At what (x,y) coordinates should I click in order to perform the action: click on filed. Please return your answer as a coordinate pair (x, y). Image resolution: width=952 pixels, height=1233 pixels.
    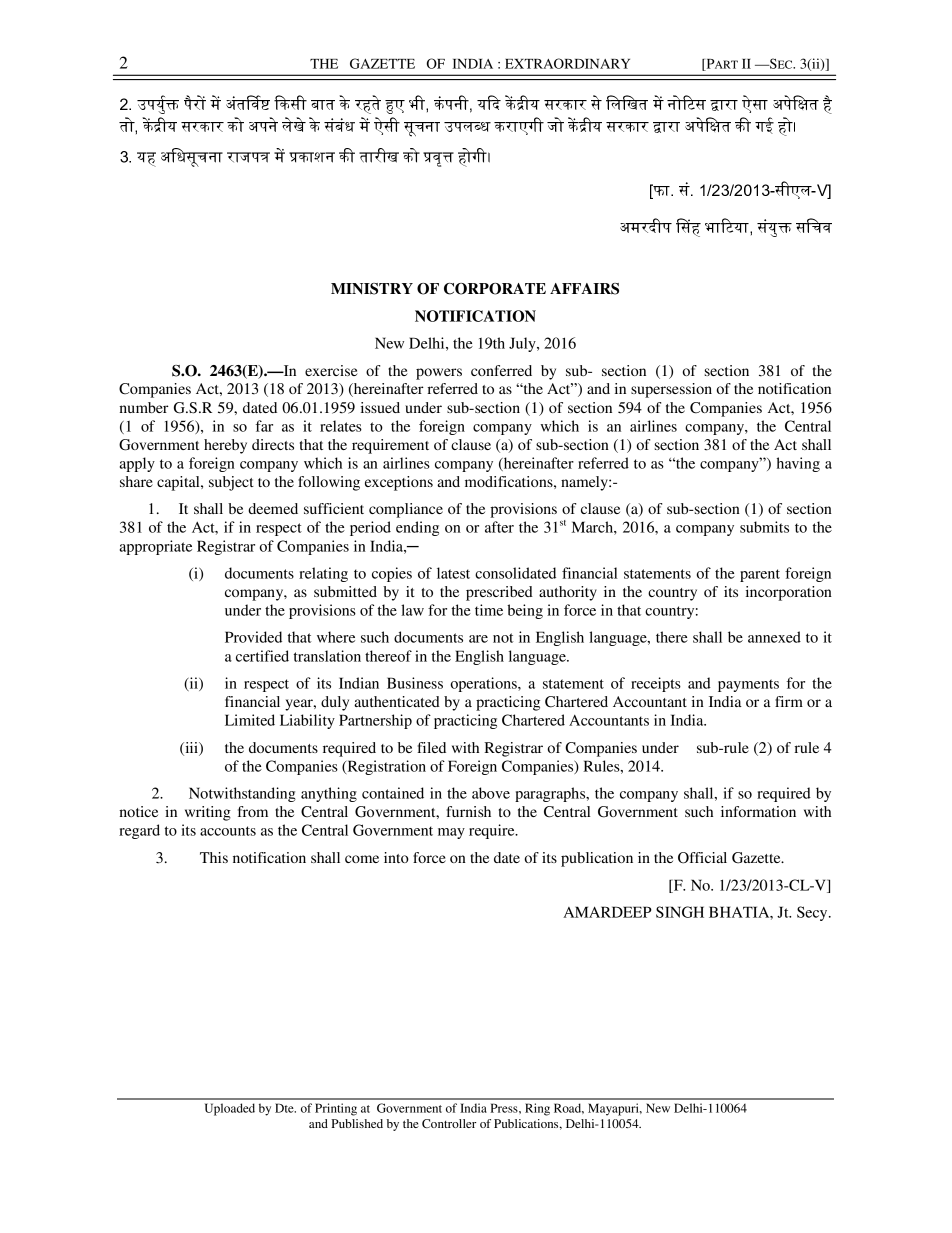
    Looking at the image, I should click on (431, 747).
